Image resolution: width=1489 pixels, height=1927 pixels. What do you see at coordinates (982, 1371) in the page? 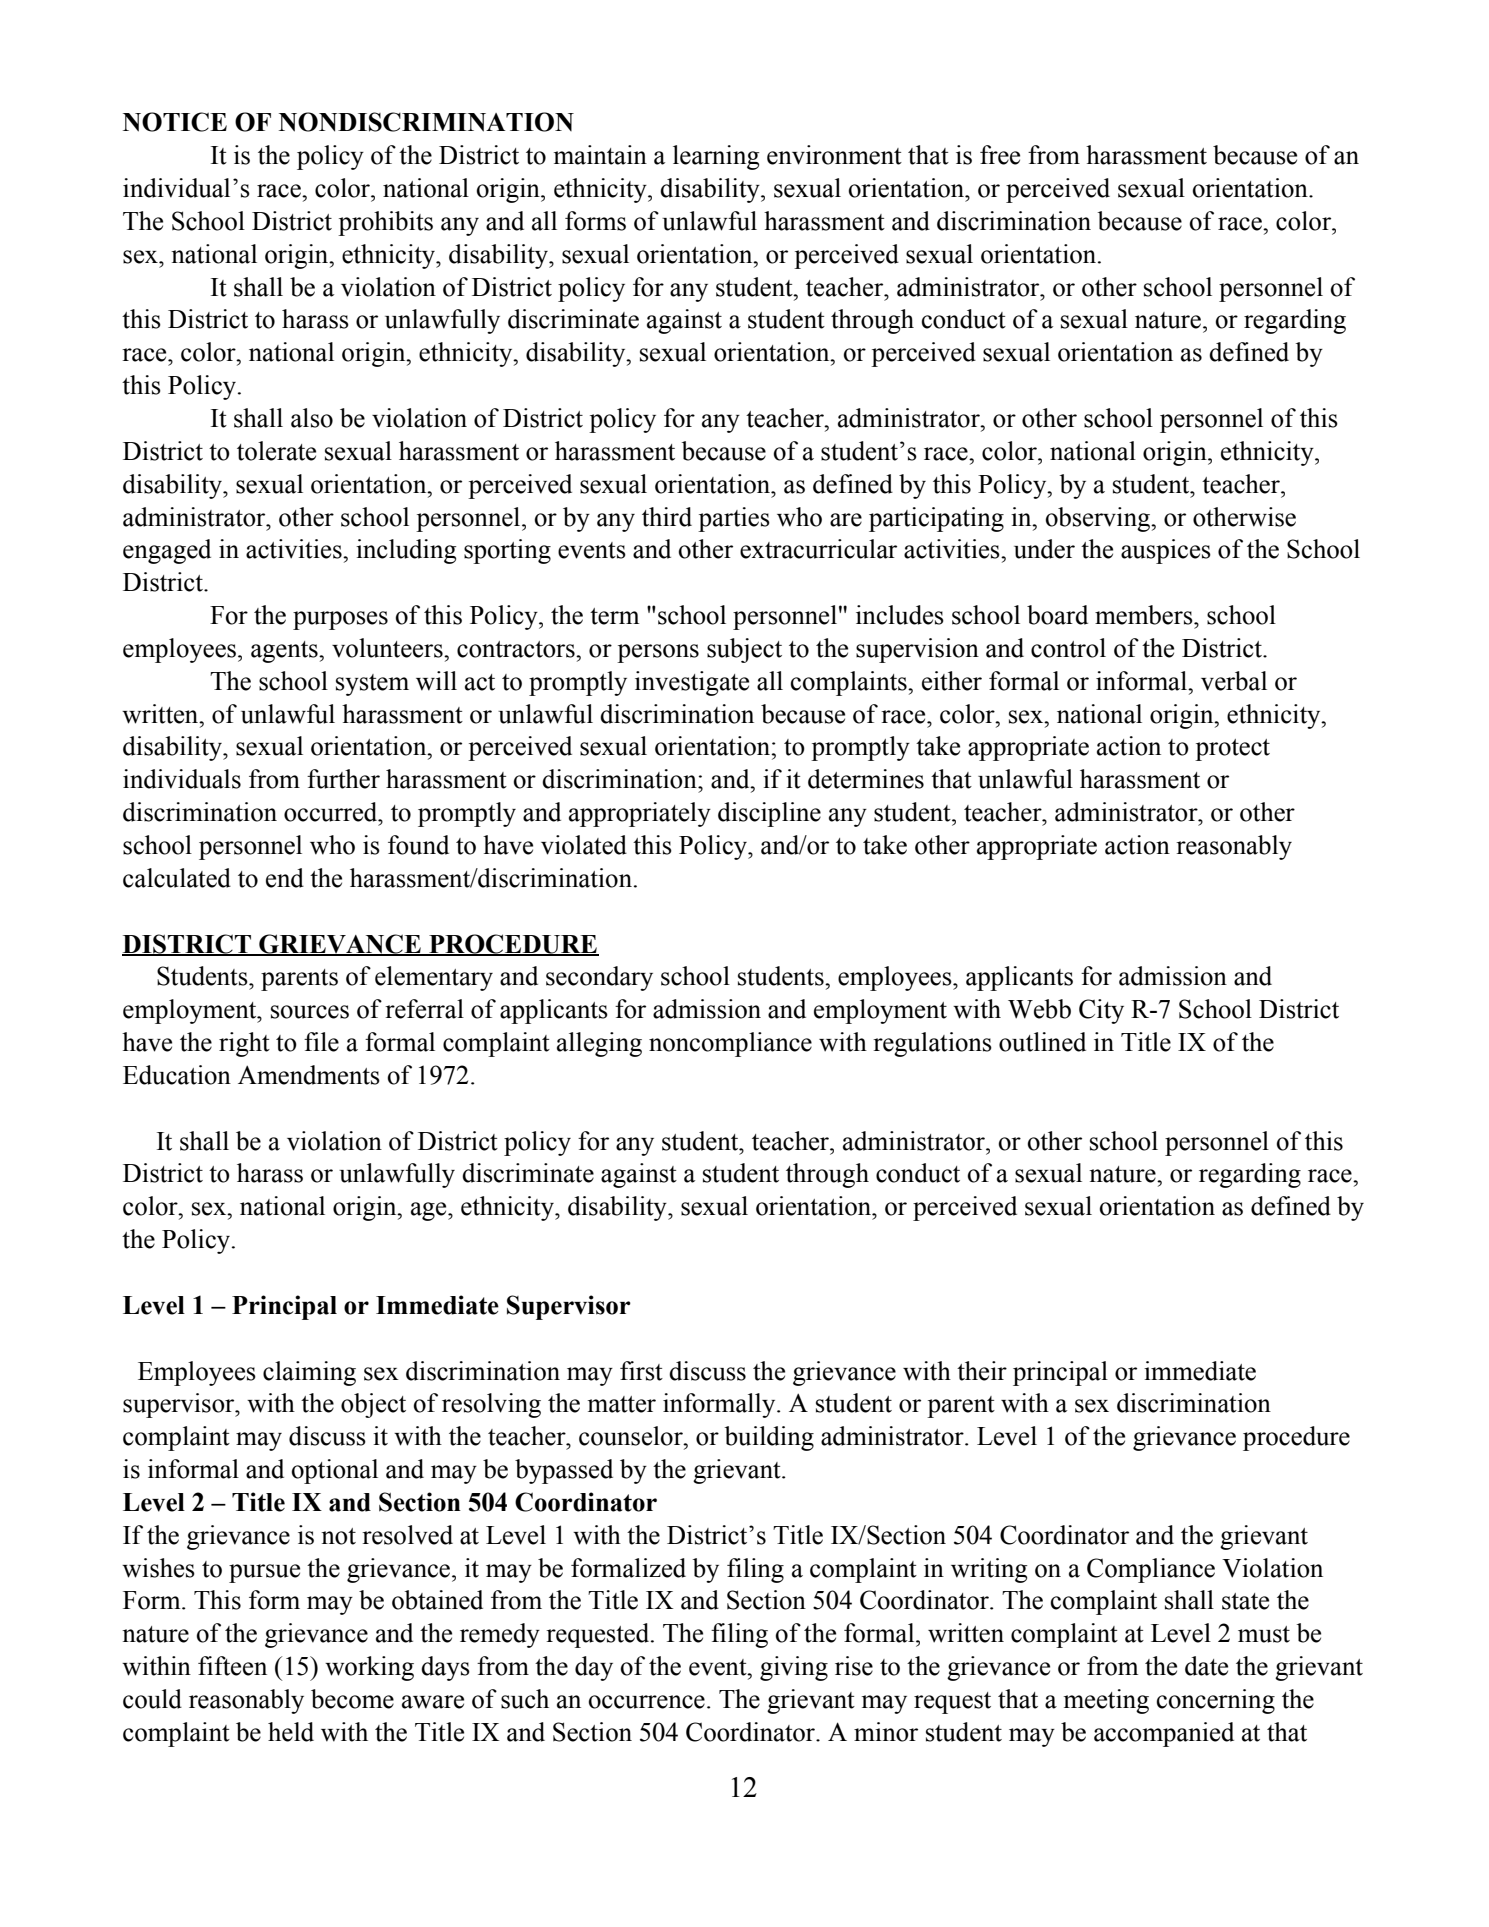
I see `their` at bounding box center [982, 1371].
